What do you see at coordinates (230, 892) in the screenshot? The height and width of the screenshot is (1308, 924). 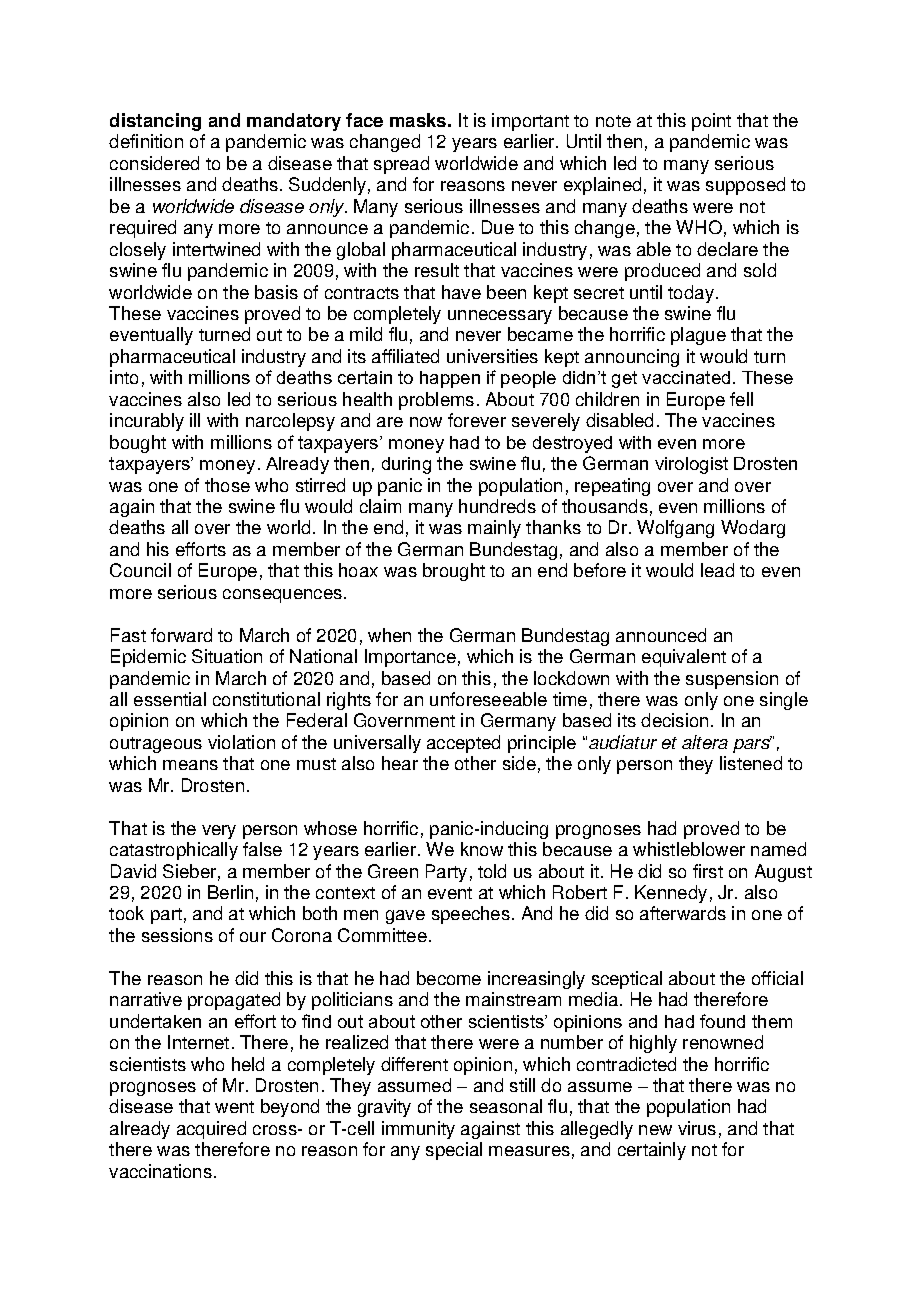 I see `Berlin` at bounding box center [230, 892].
